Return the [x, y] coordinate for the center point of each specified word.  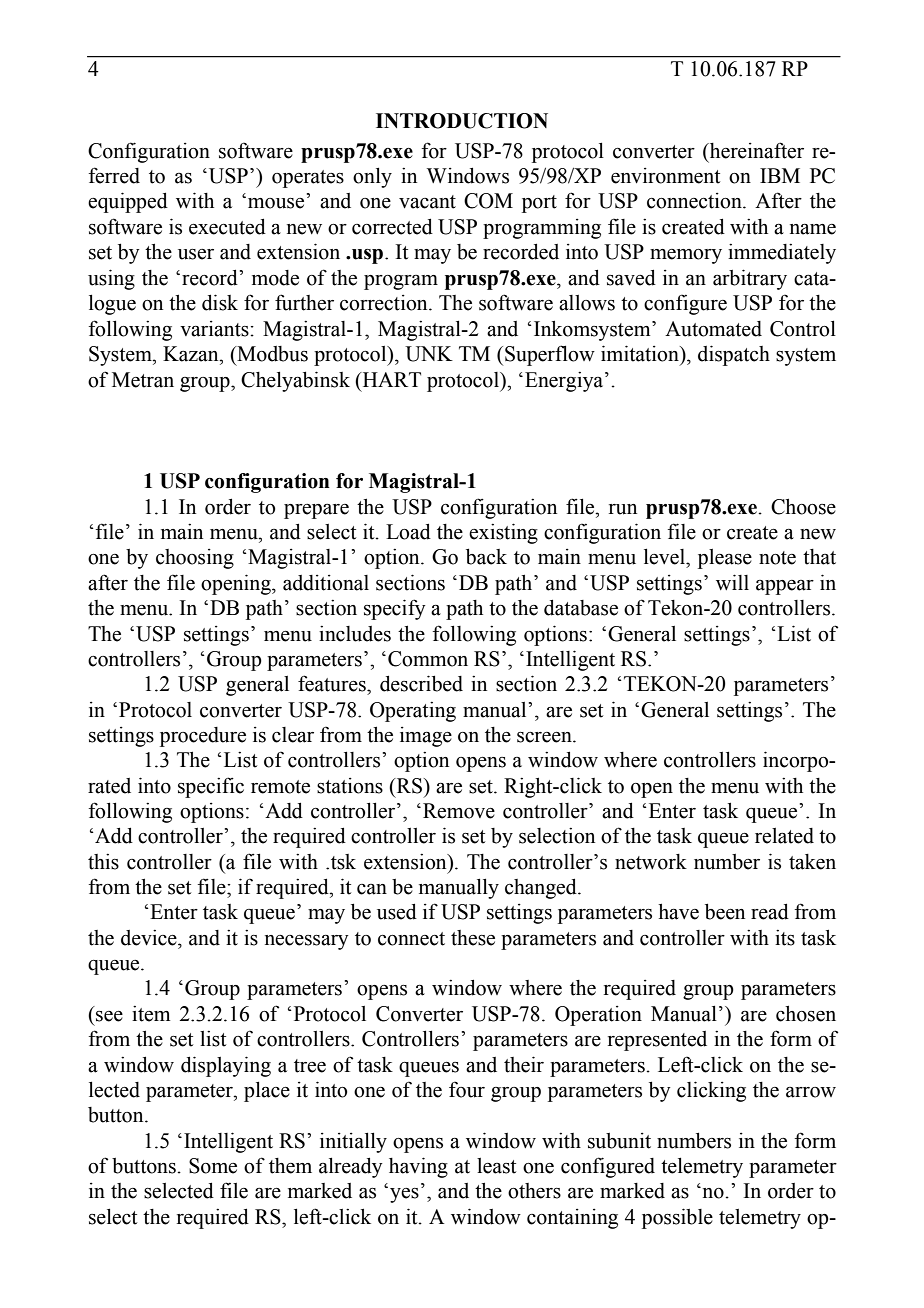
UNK [429, 354]
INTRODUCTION [462, 121]
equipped [128, 202]
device [150, 938]
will [732, 582]
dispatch [734, 355]
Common [428, 659]
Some [213, 1166]
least [496, 1166]
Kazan [192, 354]
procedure [203, 737]
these [473, 938]
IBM [780, 175]
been [725, 911]
